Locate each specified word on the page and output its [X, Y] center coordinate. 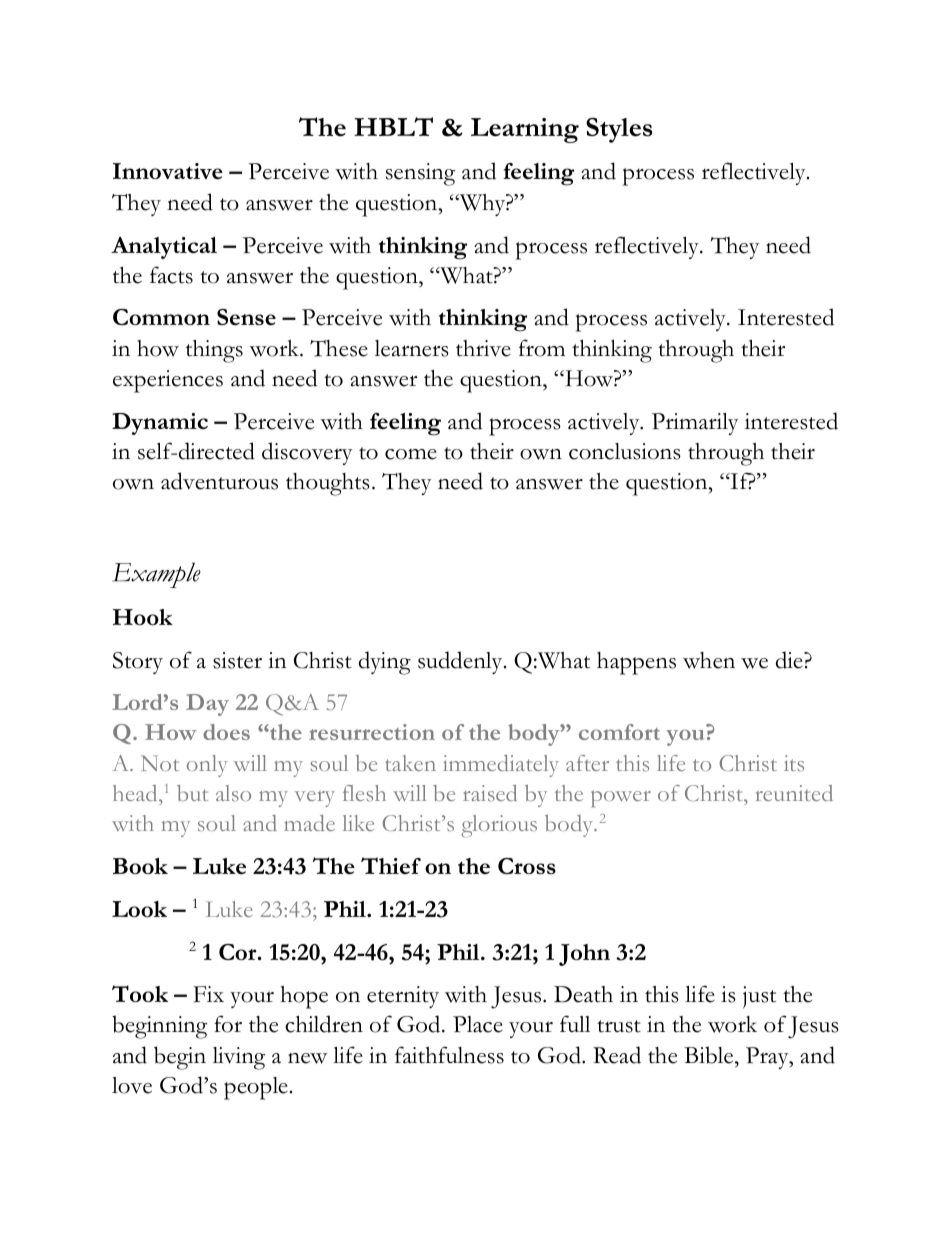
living [239, 1058]
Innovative [168, 171]
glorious [499, 826]
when [709, 660]
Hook [143, 617]
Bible [710, 1055]
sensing [420, 174]
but [192, 793]
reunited [794, 793]
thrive [483, 348]
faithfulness [449, 1055]
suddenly [461, 662]
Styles [619, 130]
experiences [168, 381]
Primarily [695, 424]
